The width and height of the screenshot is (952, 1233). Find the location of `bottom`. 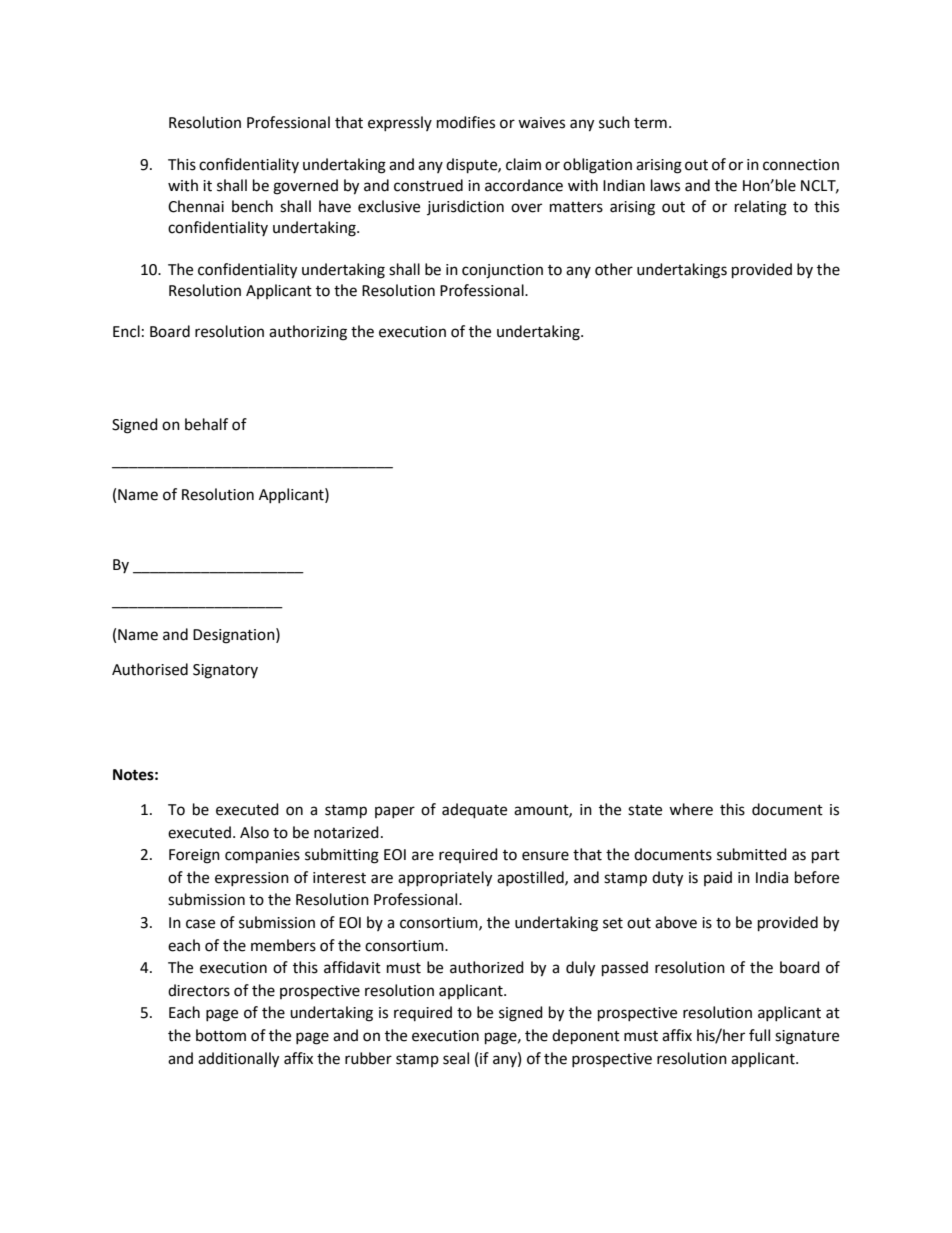

bottom is located at coordinates (221, 1035).
